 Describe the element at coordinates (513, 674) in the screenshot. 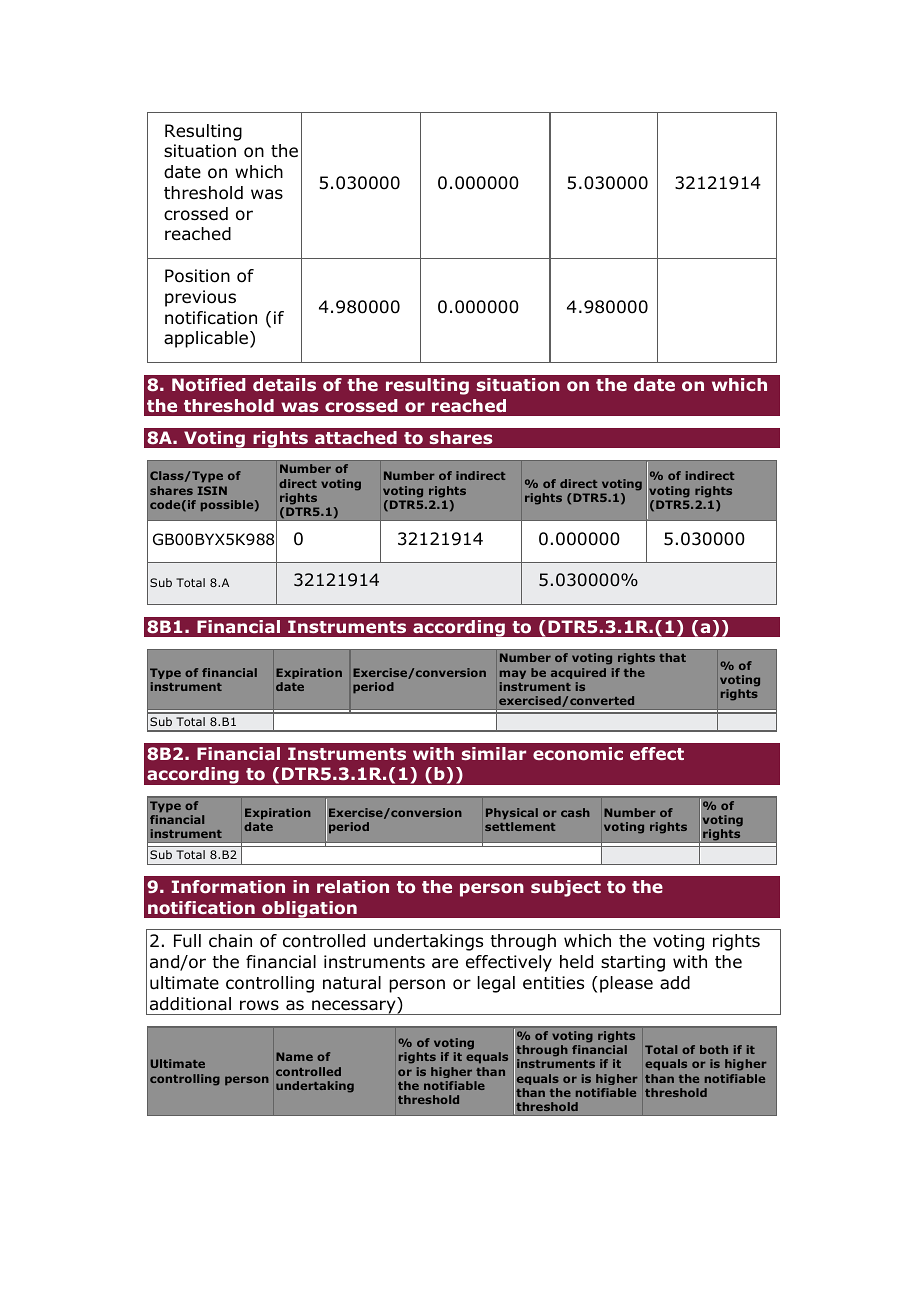

I see `may` at that location.
